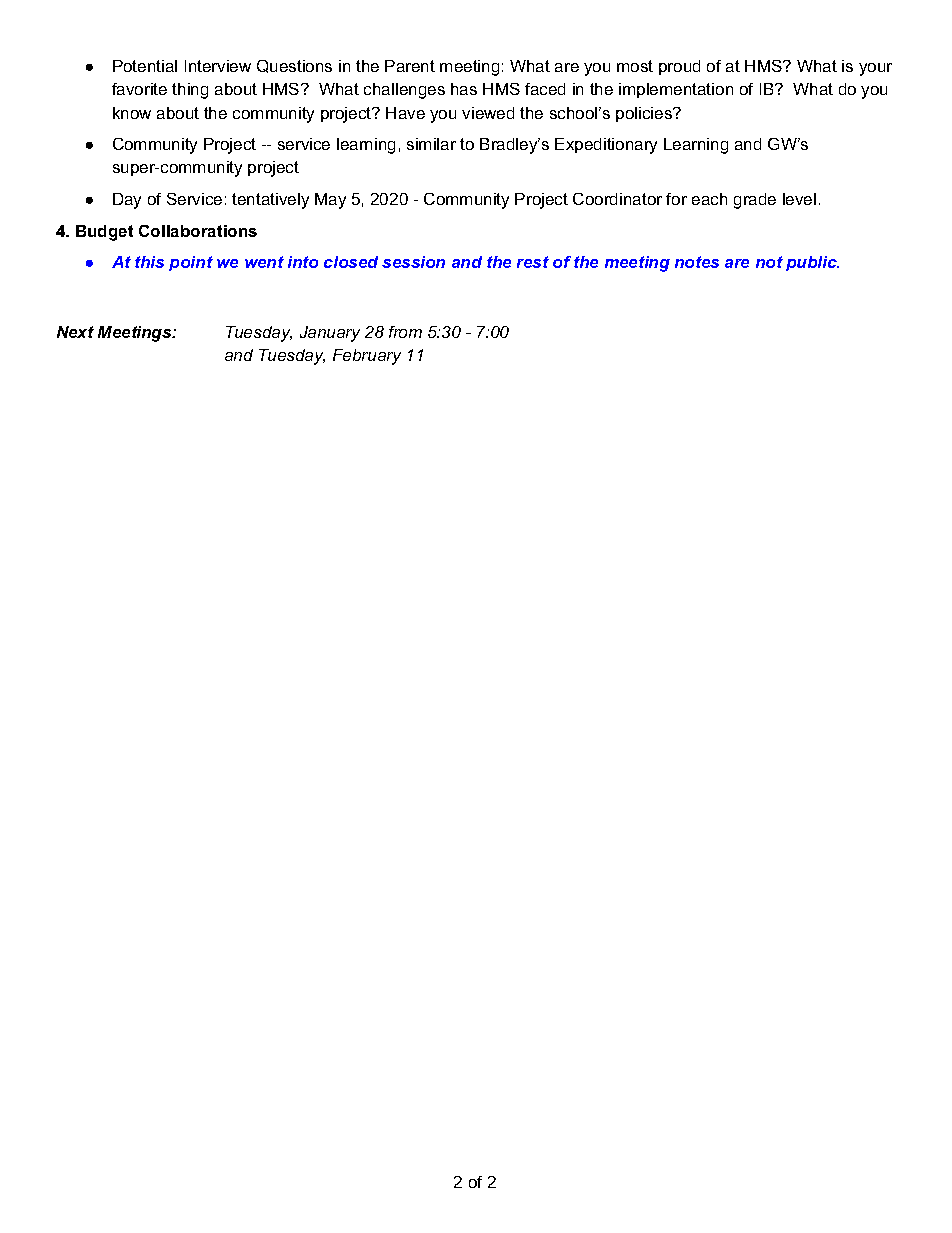 This screenshot has height=1233, width=952. What do you see at coordinates (799, 199) in the screenshot?
I see `level` at bounding box center [799, 199].
